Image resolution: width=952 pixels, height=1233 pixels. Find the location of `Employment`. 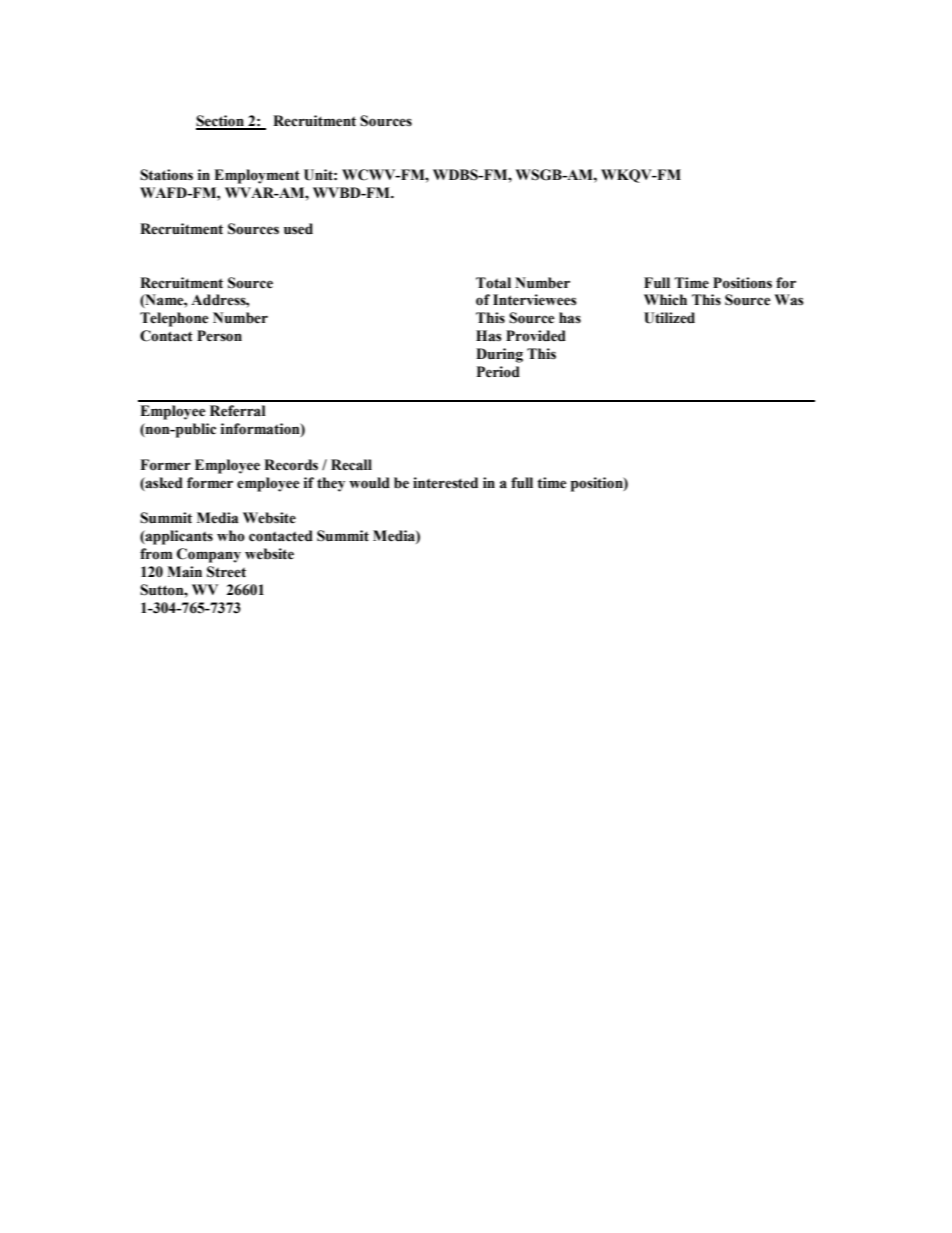

Employment is located at coordinates (257, 176).
